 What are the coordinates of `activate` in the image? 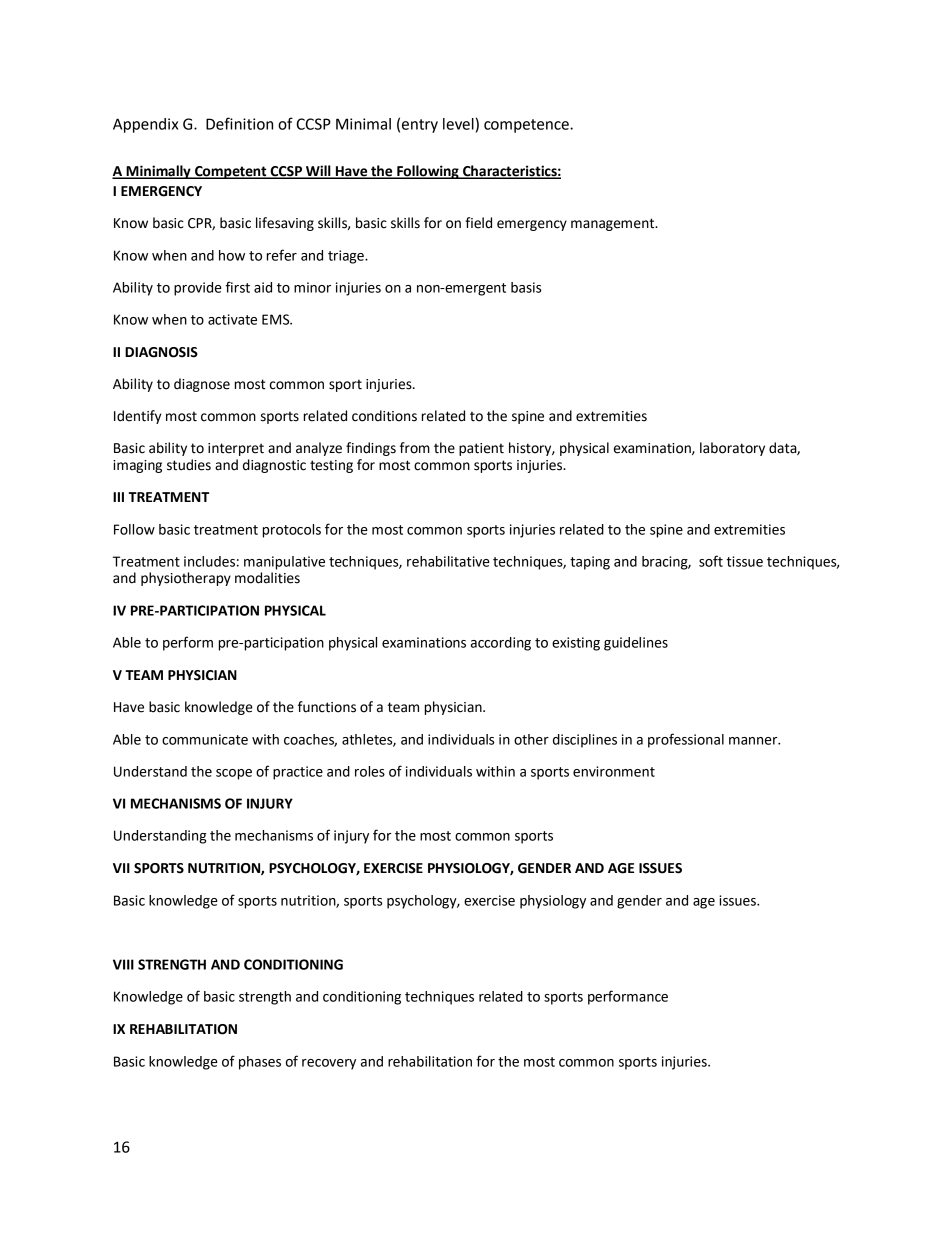 It's located at (232, 319).
